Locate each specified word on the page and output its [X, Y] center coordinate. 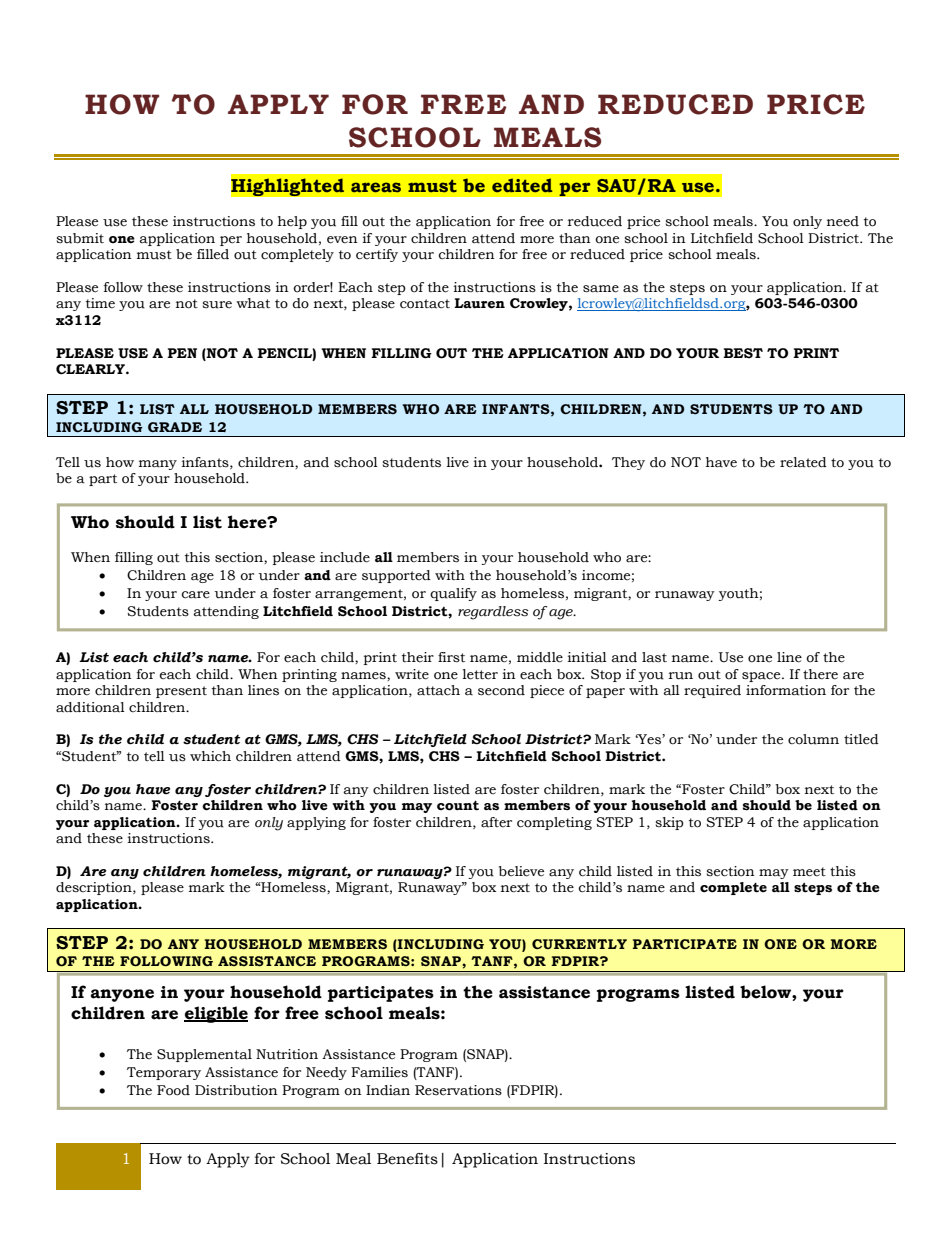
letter [480, 674]
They [628, 463]
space [762, 677]
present [181, 692]
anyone [122, 995]
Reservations [458, 1090]
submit [80, 238]
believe [521, 871]
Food [173, 1090]
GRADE [175, 427]
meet [809, 872]
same [601, 289]
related [803, 462]
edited [522, 185]
